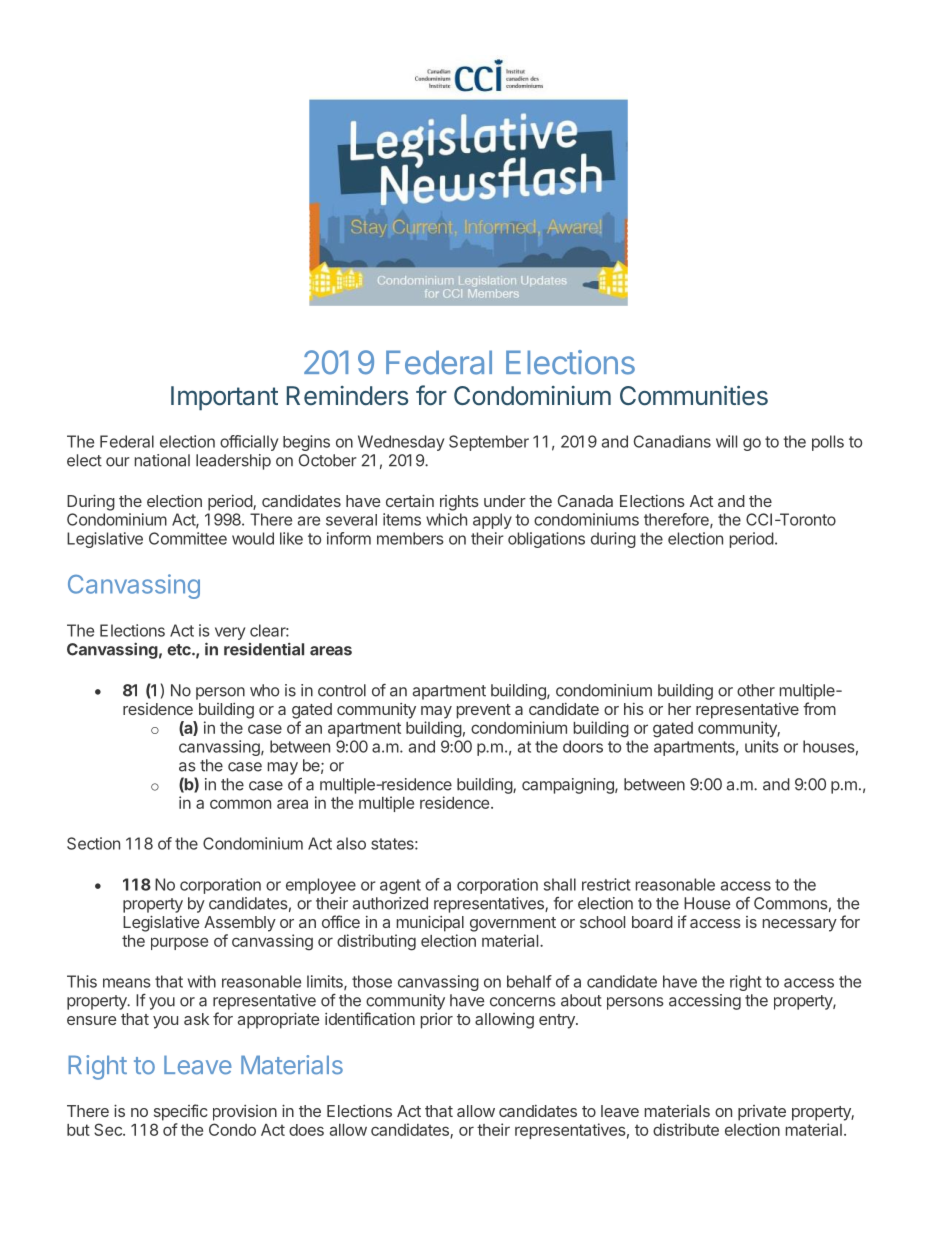 Image resolution: width=952 pixels, height=1233 pixels. I want to click on does, so click(306, 1130).
